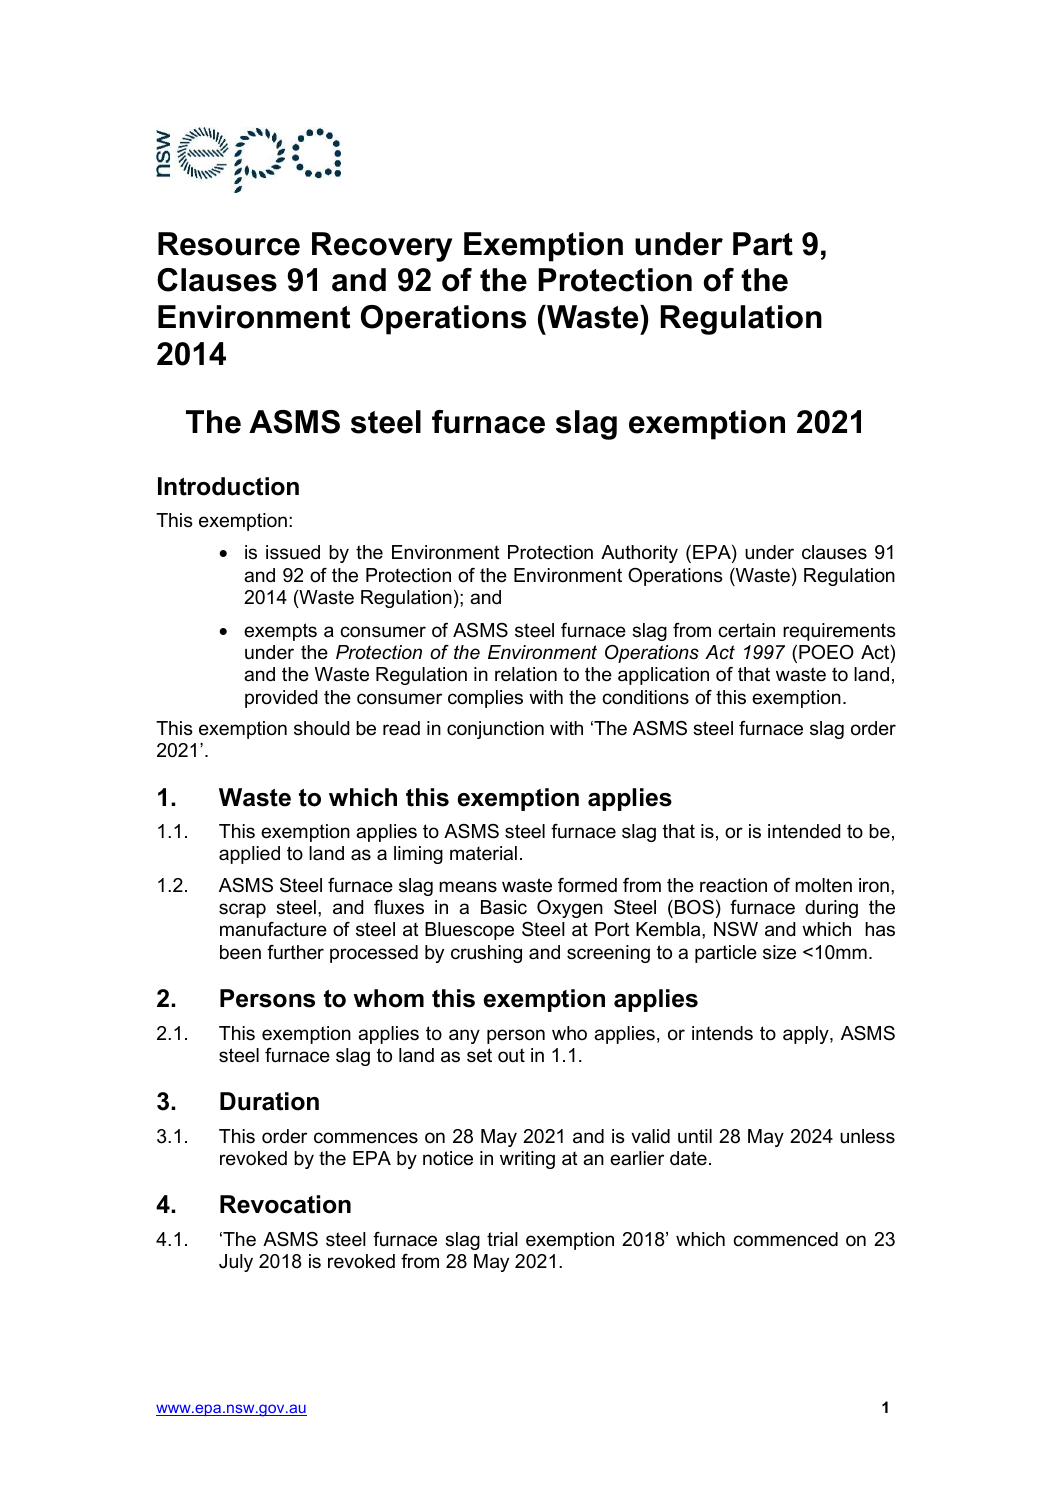  What do you see at coordinates (229, 244) in the screenshot?
I see `Resource` at bounding box center [229, 244].
